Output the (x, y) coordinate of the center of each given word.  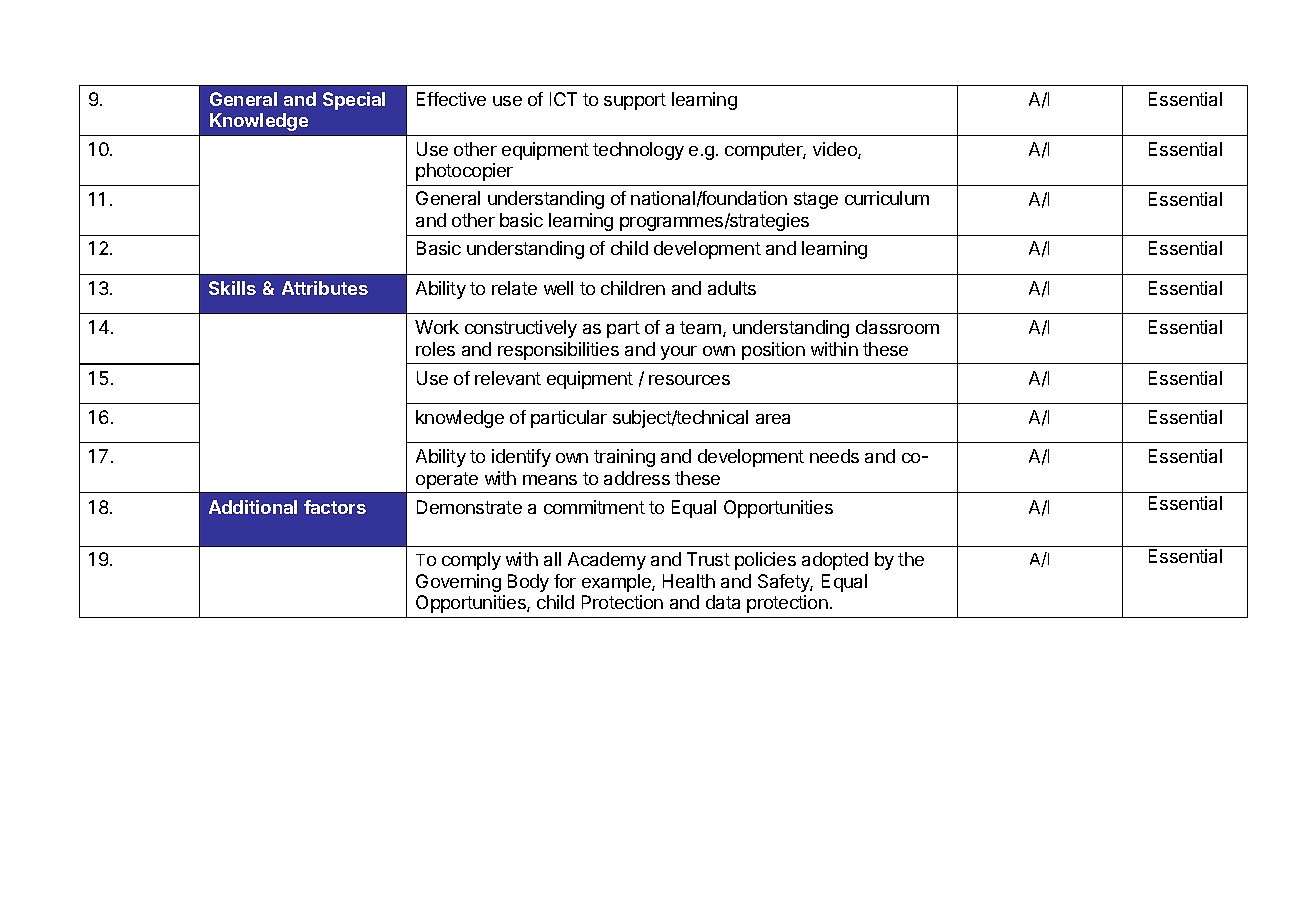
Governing (458, 583)
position (773, 351)
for (565, 581)
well (558, 288)
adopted (835, 561)
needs (834, 456)
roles (435, 349)
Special (354, 101)
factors (335, 507)
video (836, 150)
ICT (563, 99)
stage (816, 200)
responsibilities (558, 351)
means (550, 480)
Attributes (325, 288)
